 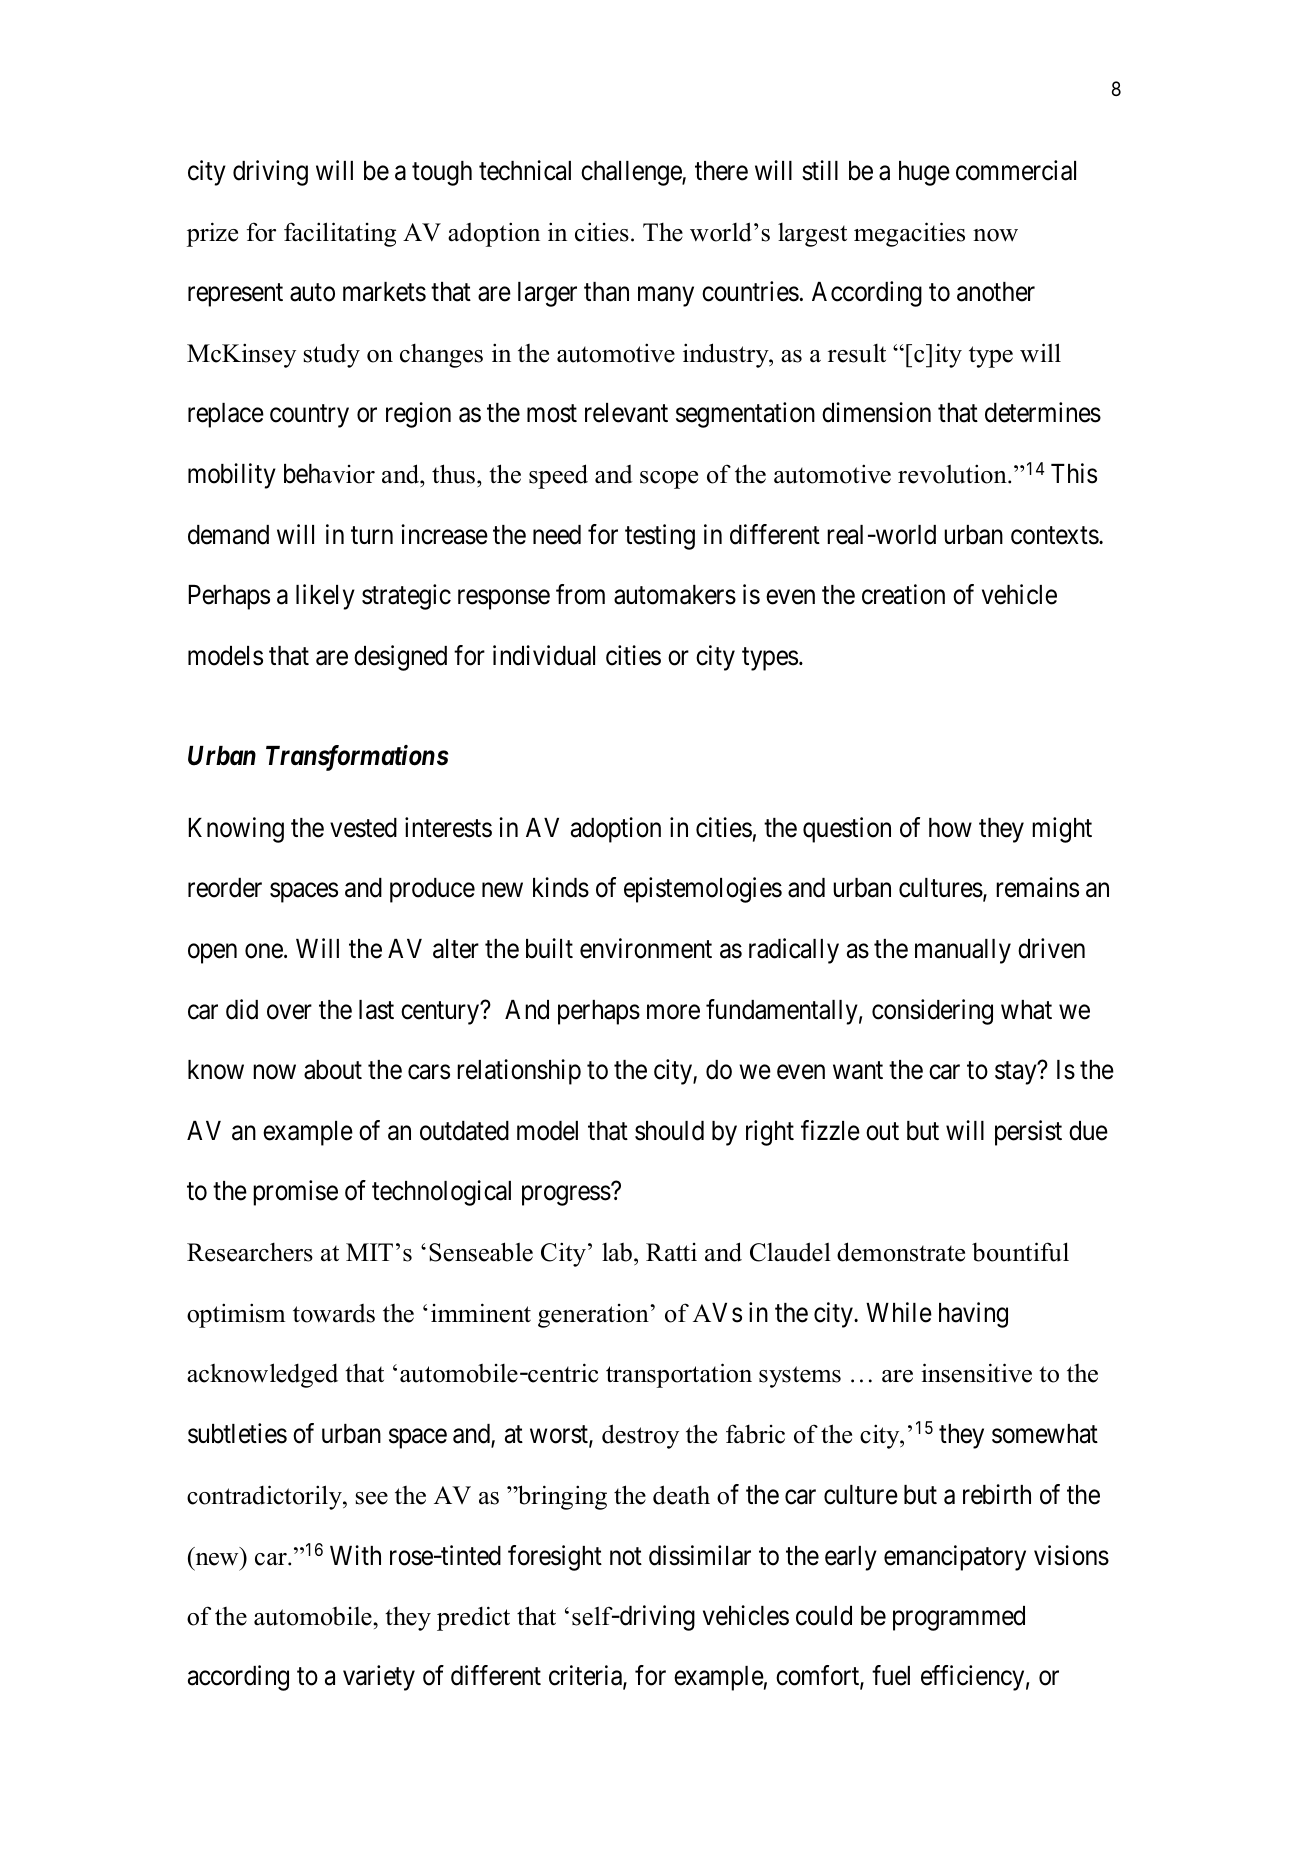 What do you see at coordinates (959, 1618) in the page?
I see `programmed` at bounding box center [959, 1618].
